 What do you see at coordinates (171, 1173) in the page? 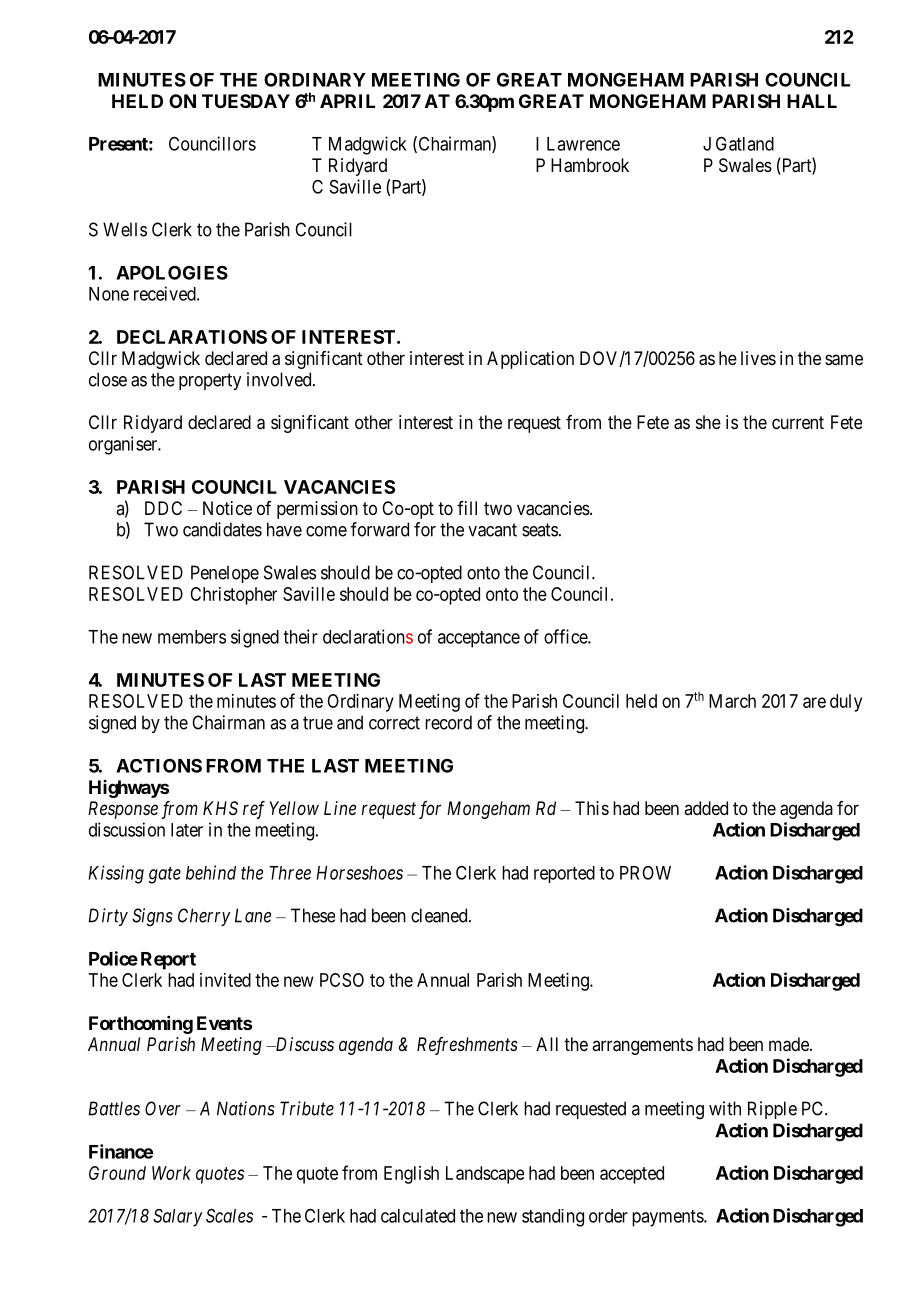
I see `Work` at bounding box center [171, 1173].
